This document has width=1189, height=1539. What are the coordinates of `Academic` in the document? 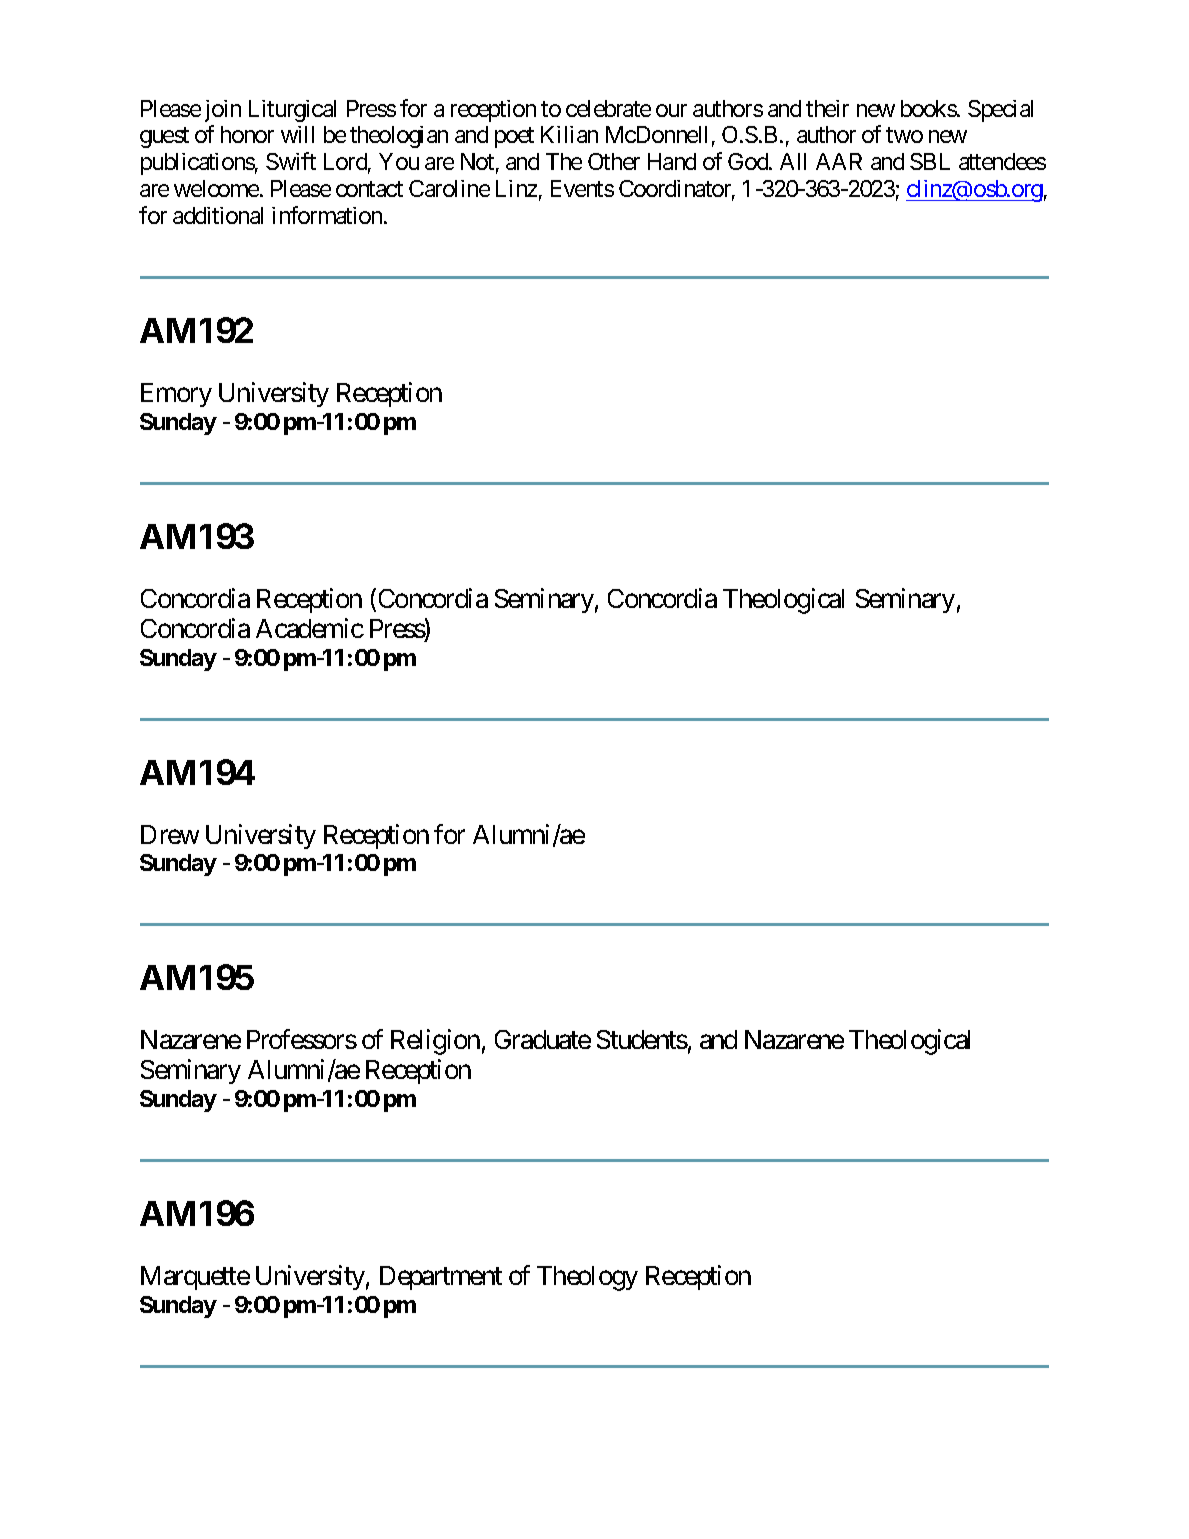 It's located at (310, 628).
